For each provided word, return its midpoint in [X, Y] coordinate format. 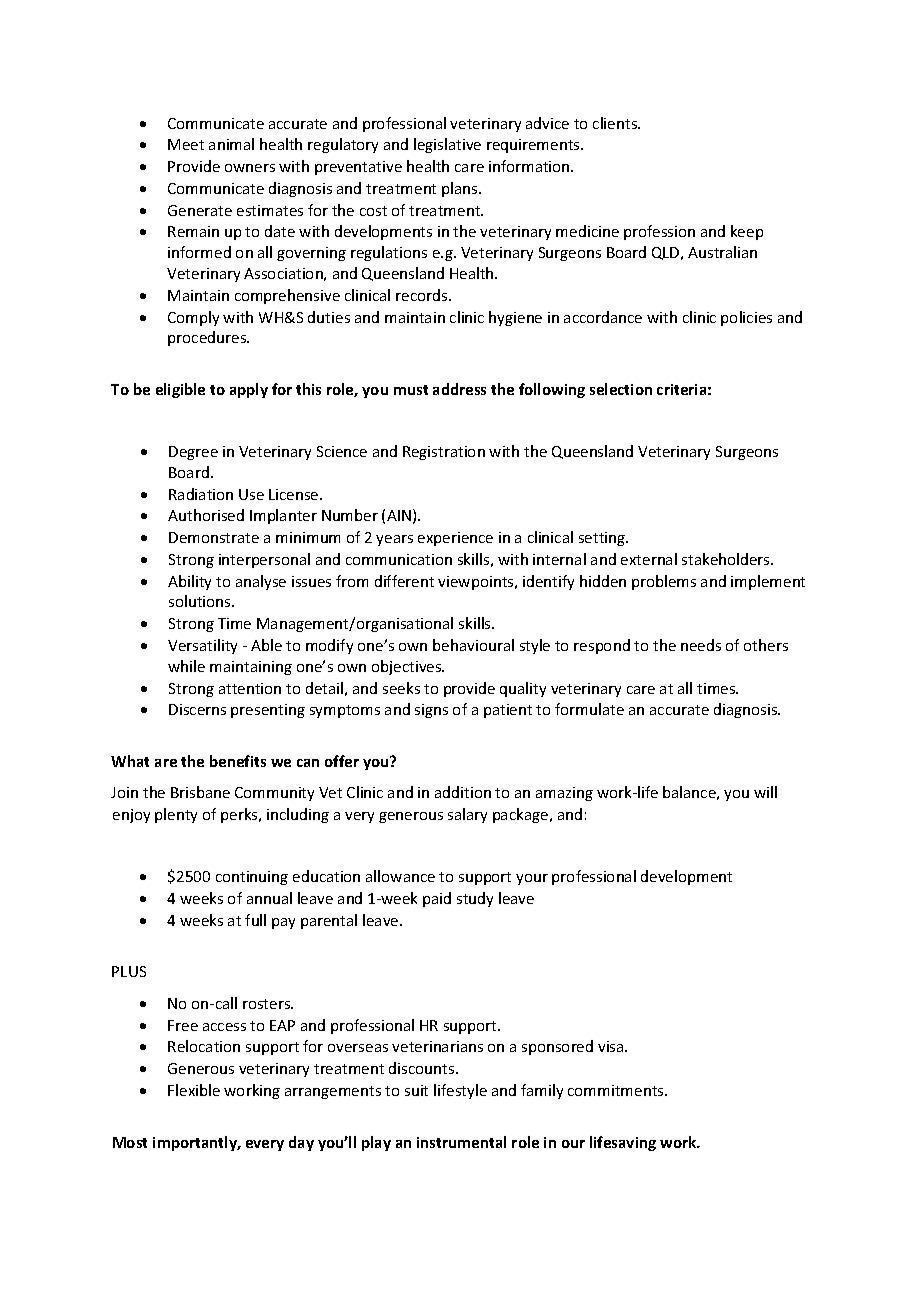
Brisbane [200, 792]
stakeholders [727, 559]
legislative [447, 145]
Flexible [194, 1090]
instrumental [461, 1142]
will [765, 792]
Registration [444, 453]
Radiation [201, 494]
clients [616, 123]
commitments [617, 1090]
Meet [186, 144]
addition [463, 792]
